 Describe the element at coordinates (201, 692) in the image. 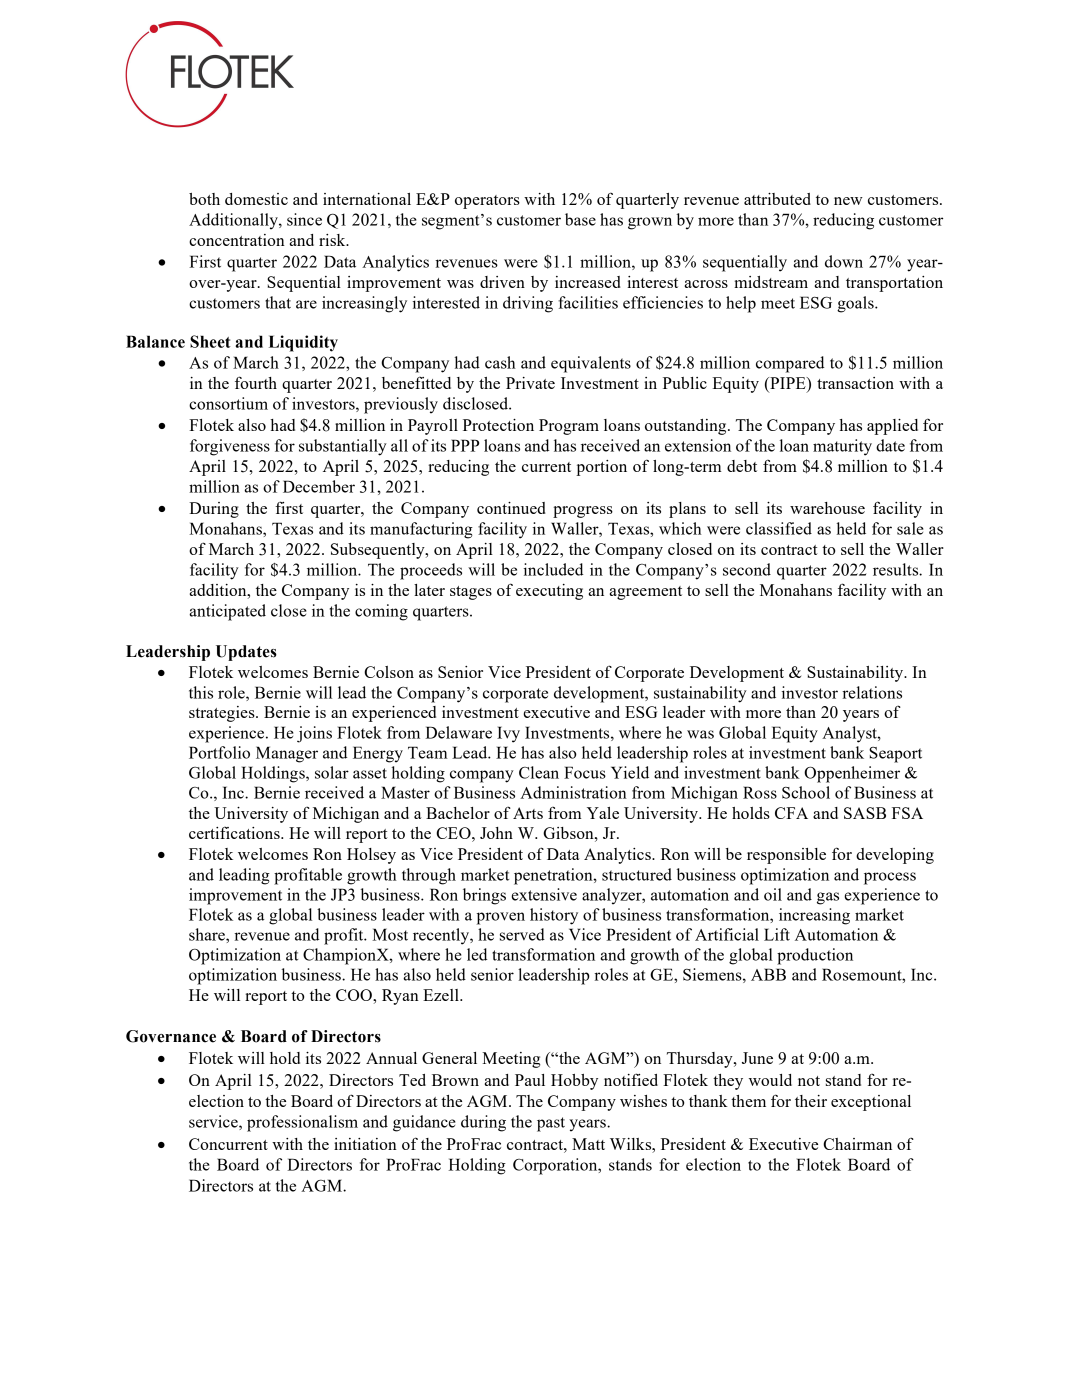

I see `this` at that location.
